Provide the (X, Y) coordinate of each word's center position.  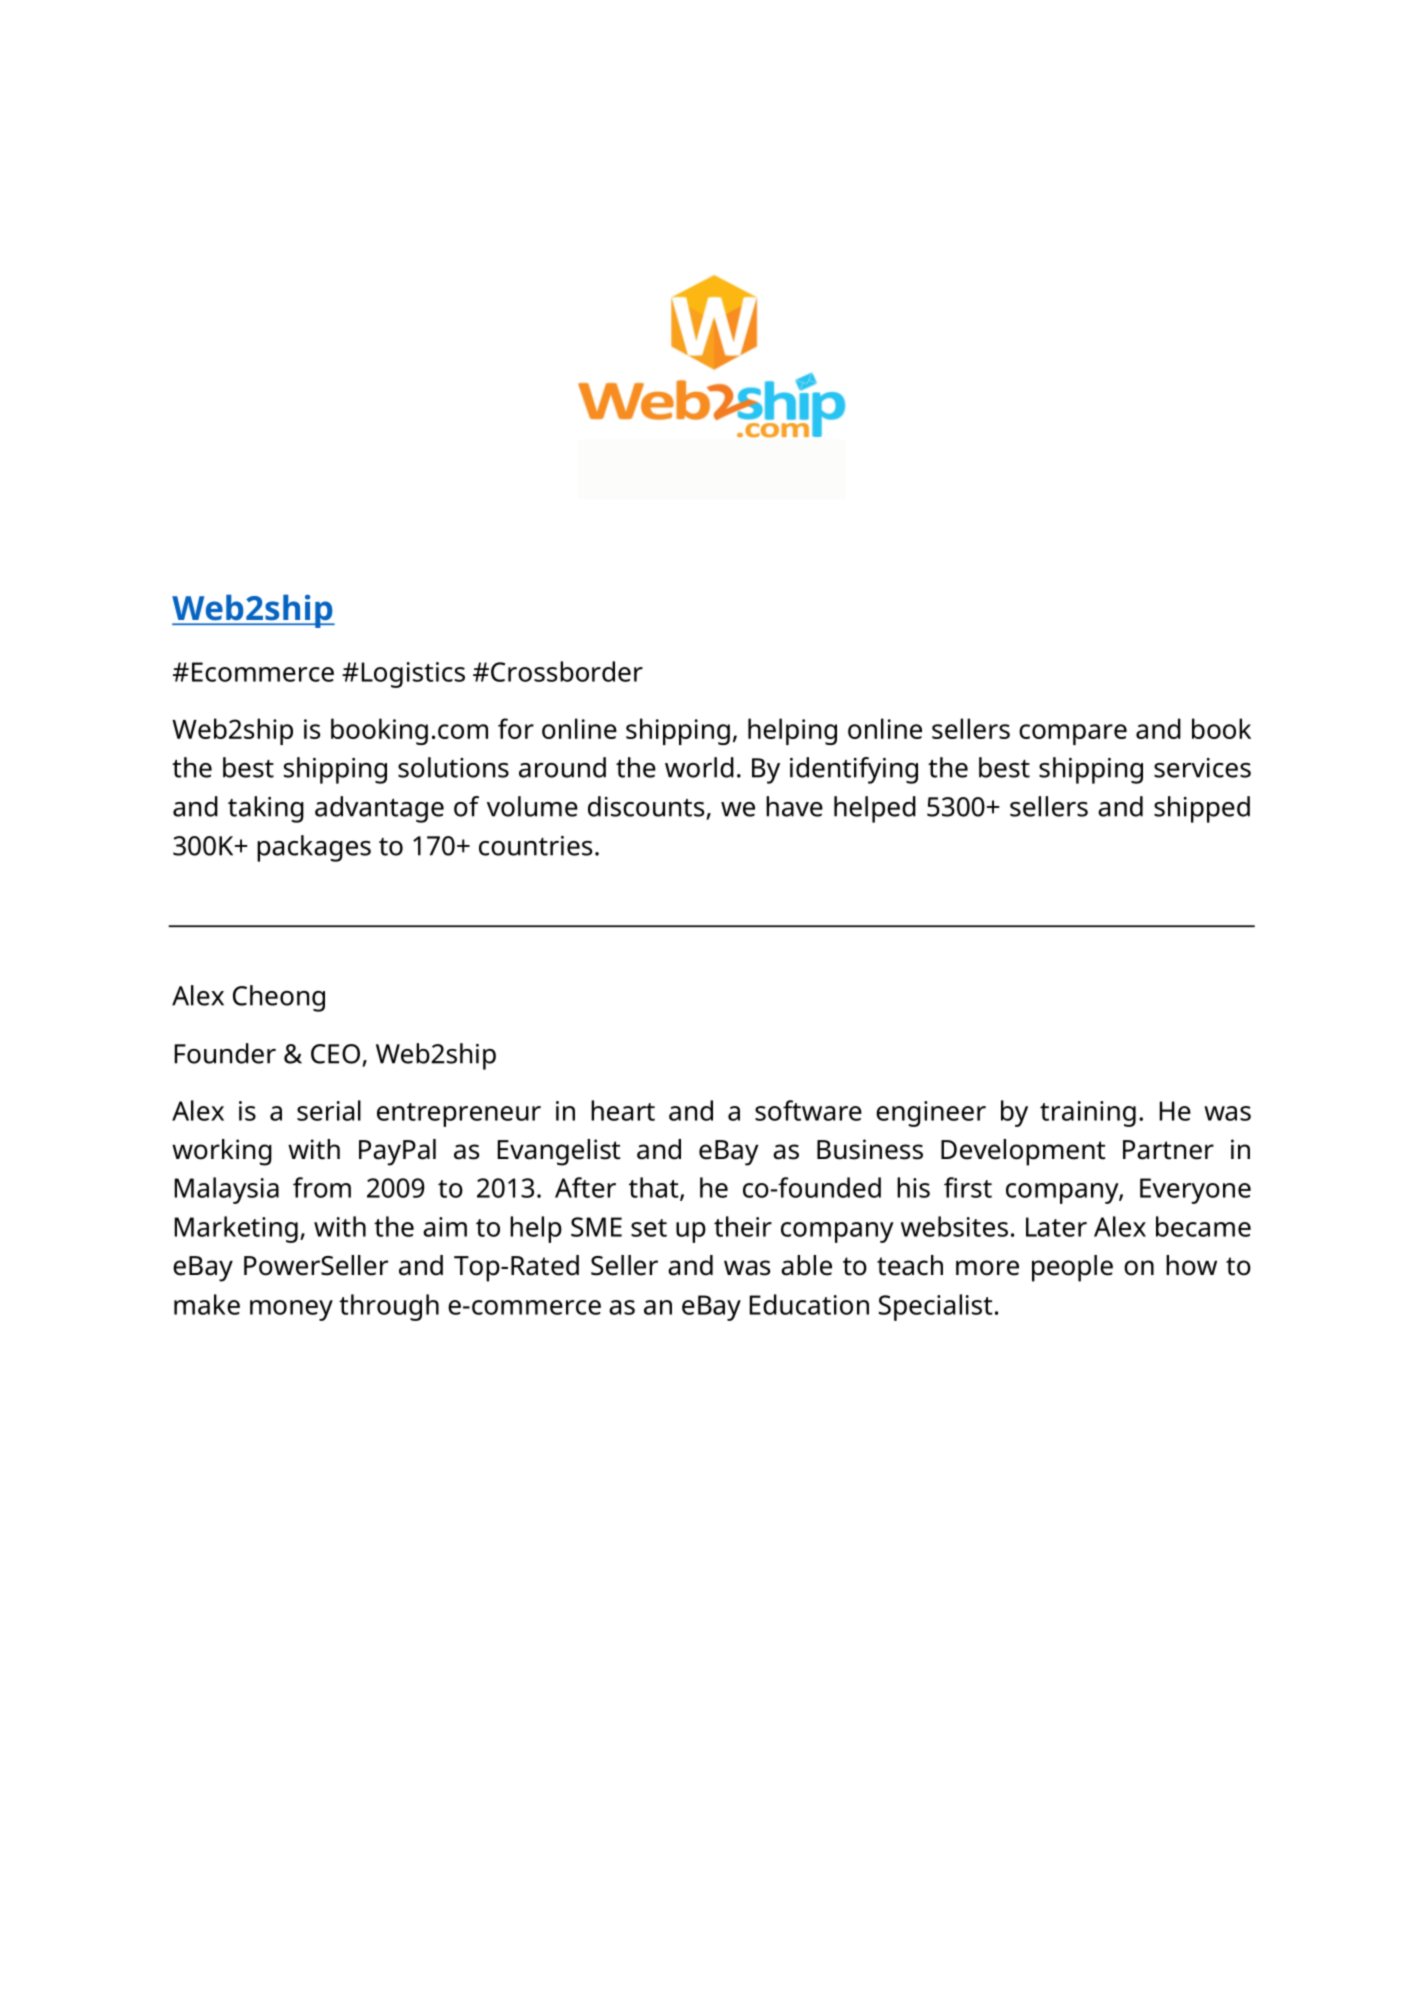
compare (1073, 734)
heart (623, 1110)
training (1088, 1114)
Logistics (413, 675)
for (516, 728)
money (291, 1310)
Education (809, 1304)
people (1072, 1268)
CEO (335, 1054)
